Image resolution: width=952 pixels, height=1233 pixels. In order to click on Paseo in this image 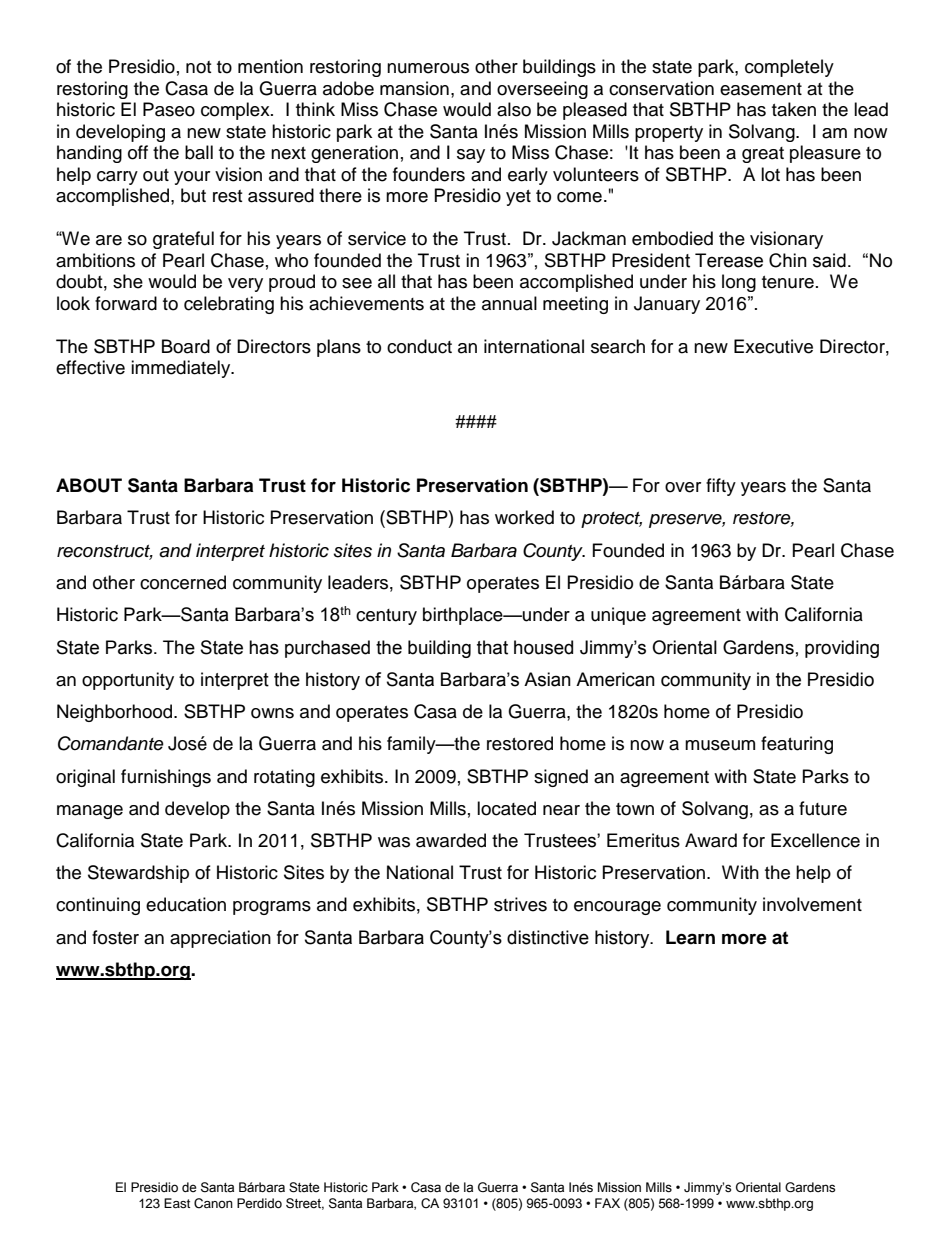, I will do `click(169, 109)`.
